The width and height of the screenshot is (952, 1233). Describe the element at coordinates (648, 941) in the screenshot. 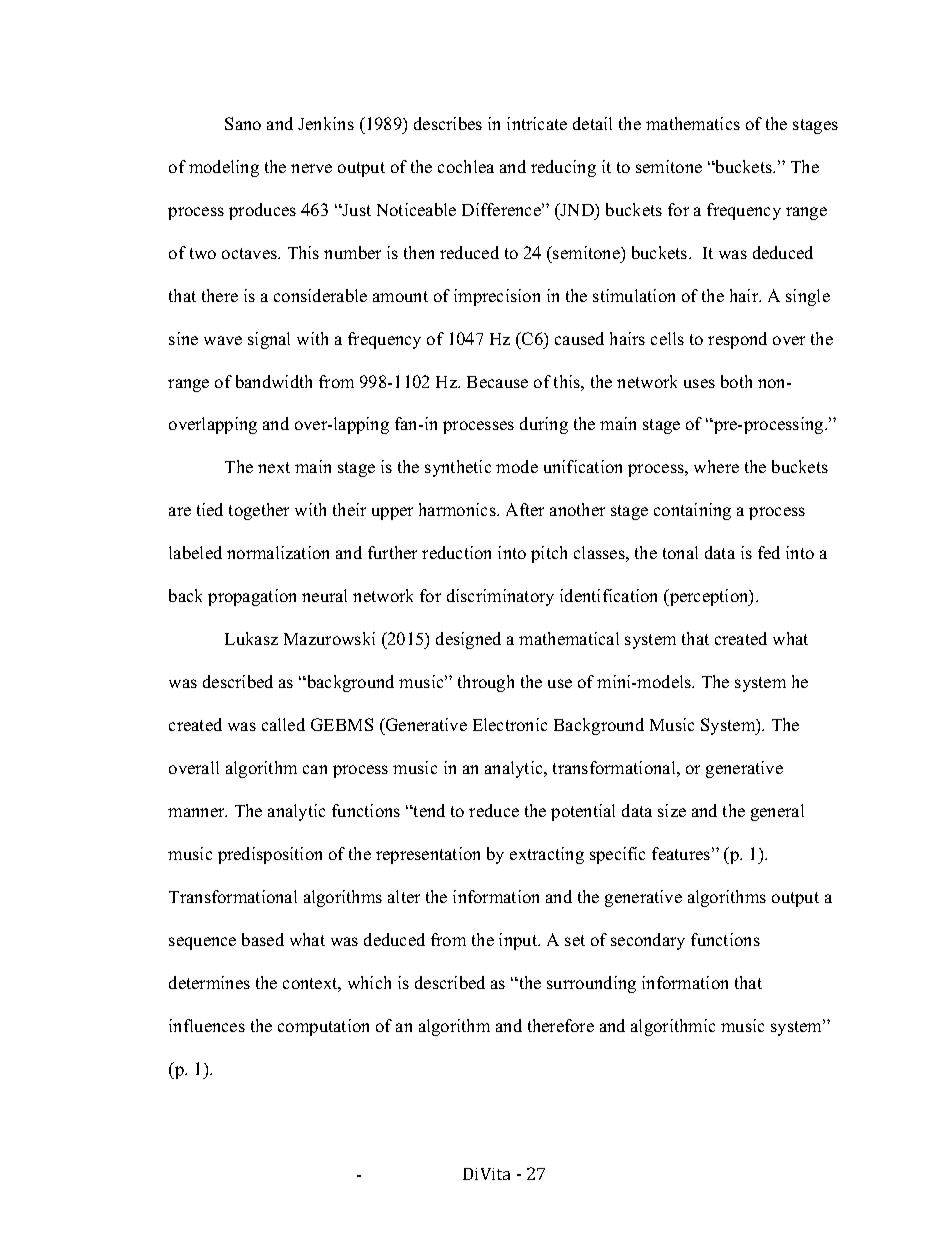

I see `secondary` at that location.
